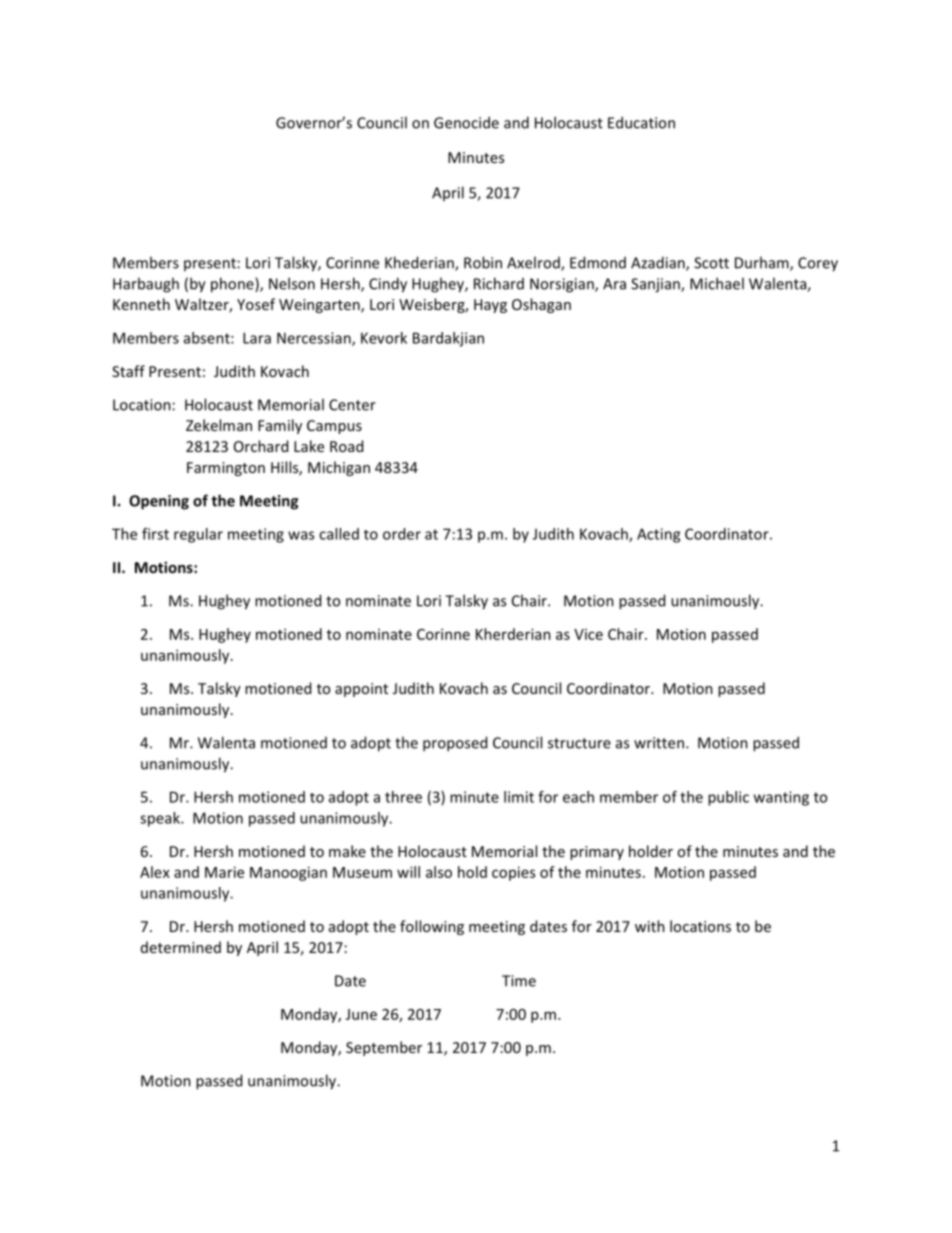  Describe the element at coordinates (519, 981) in the page. I see `Time` at that location.
